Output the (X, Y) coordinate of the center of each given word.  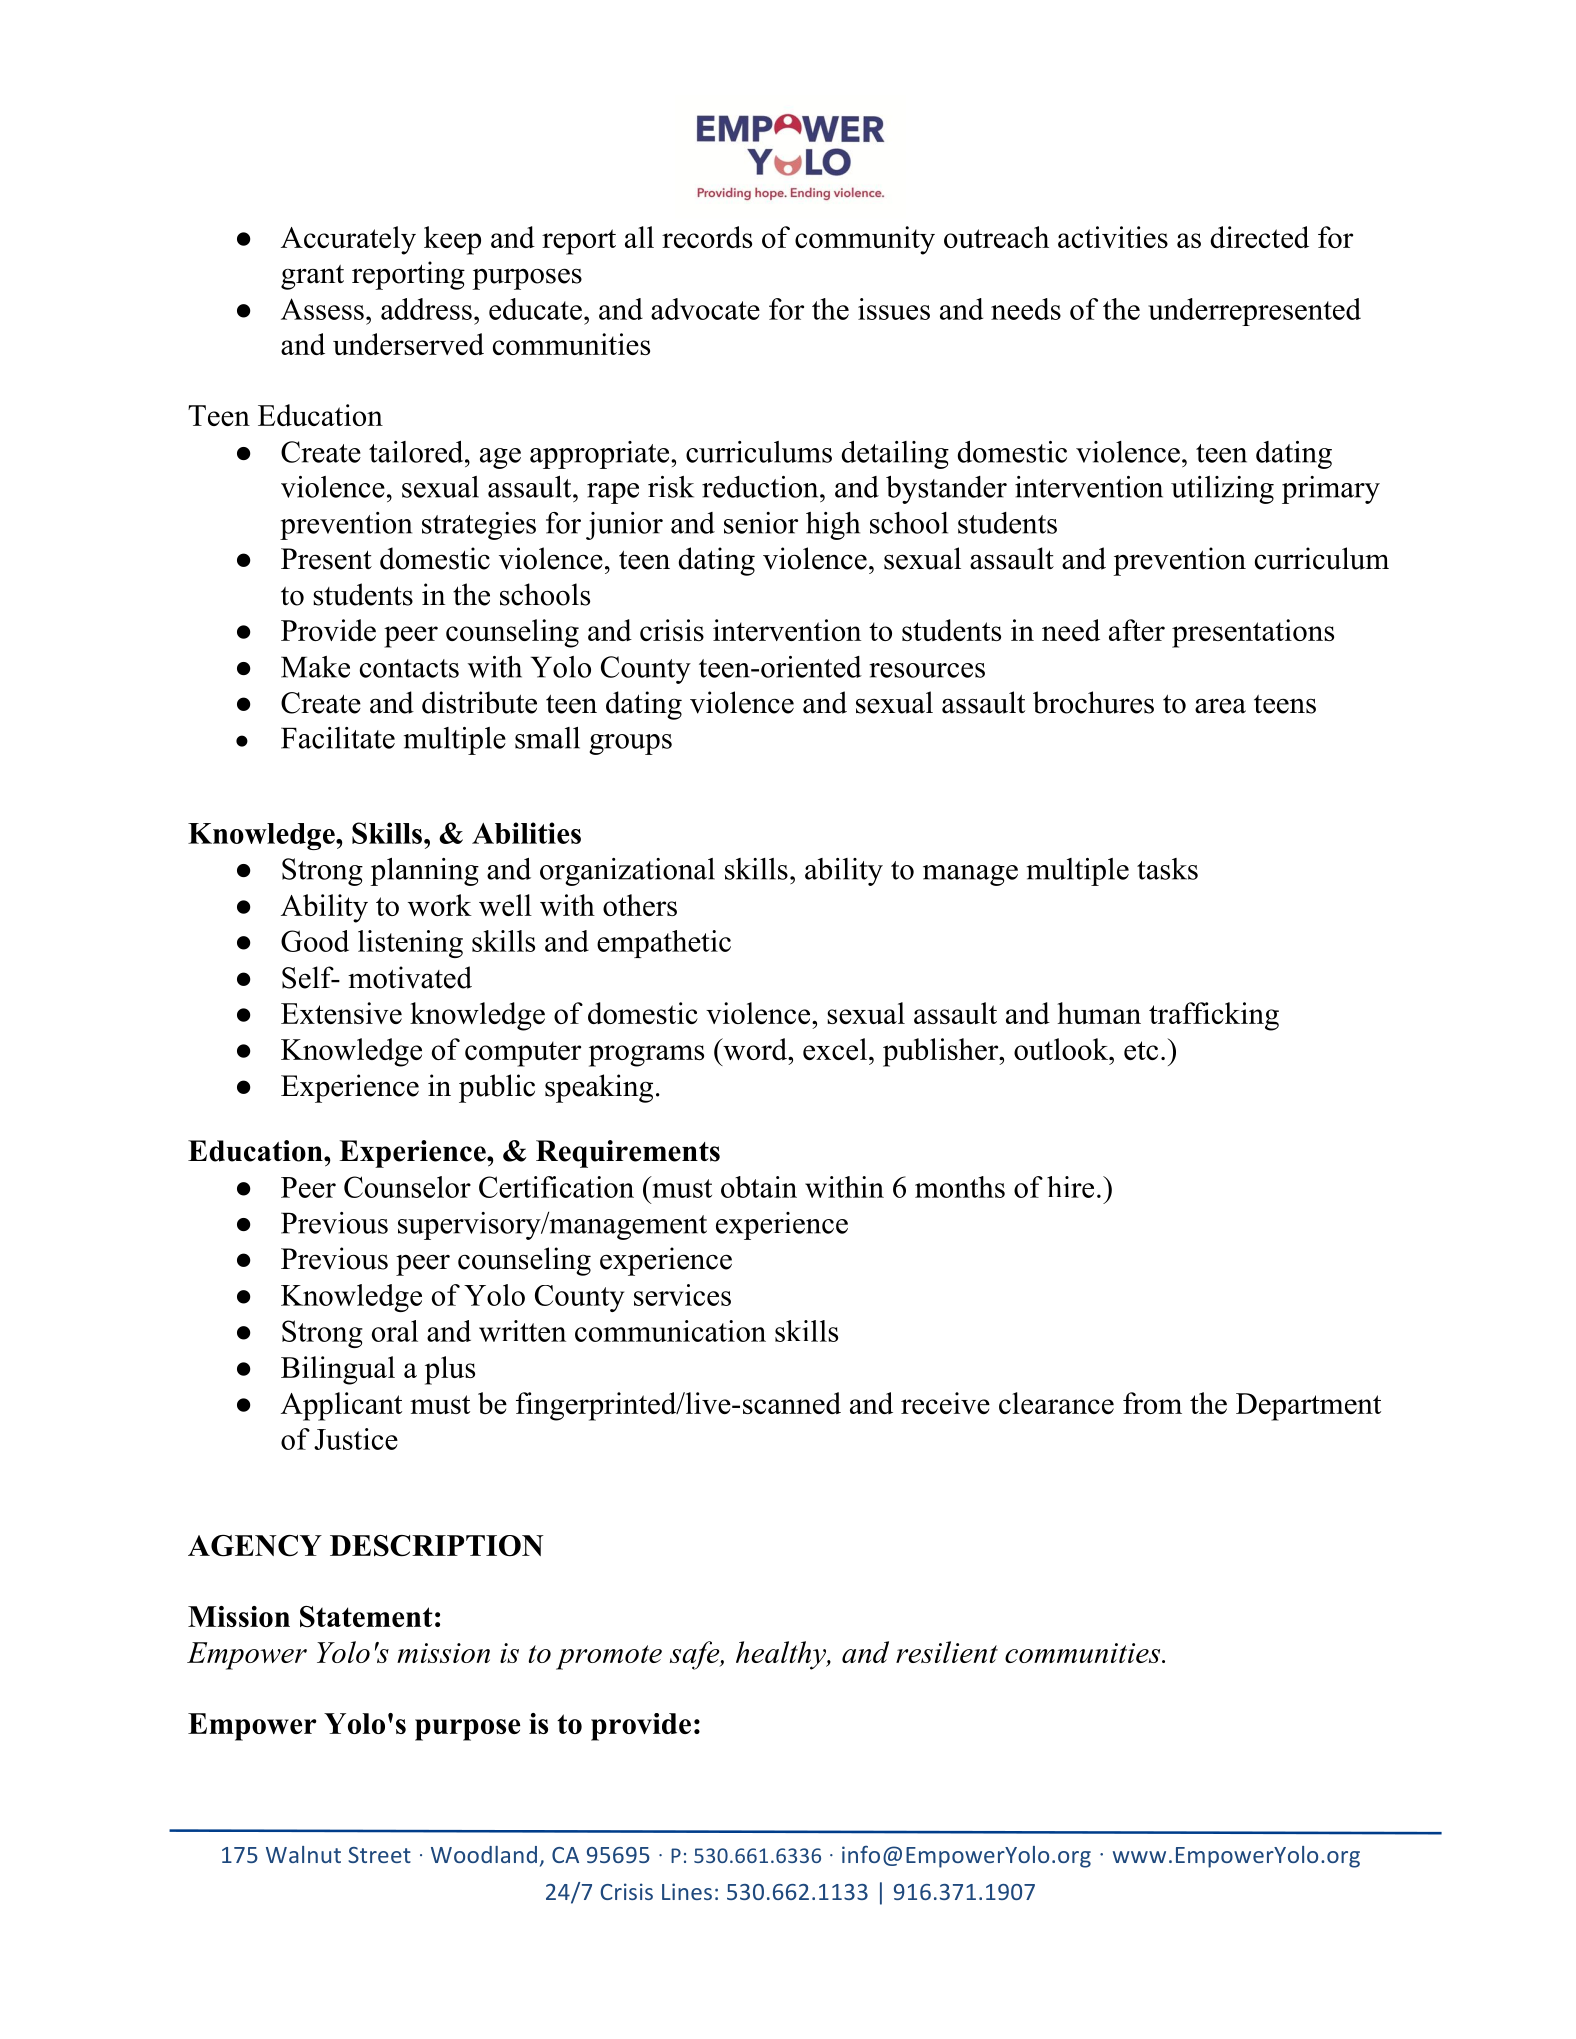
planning (424, 872)
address (426, 309)
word (755, 1049)
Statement (366, 1617)
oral (395, 1331)
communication (670, 1331)
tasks (1167, 869)
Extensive (341, 1013)
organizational (627, 872)
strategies (479, 526)
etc (1141, 1050)
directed (1259, 237)
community (865, 240)
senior (761, 523)
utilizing (1222, 490)
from (1152, 1403)
